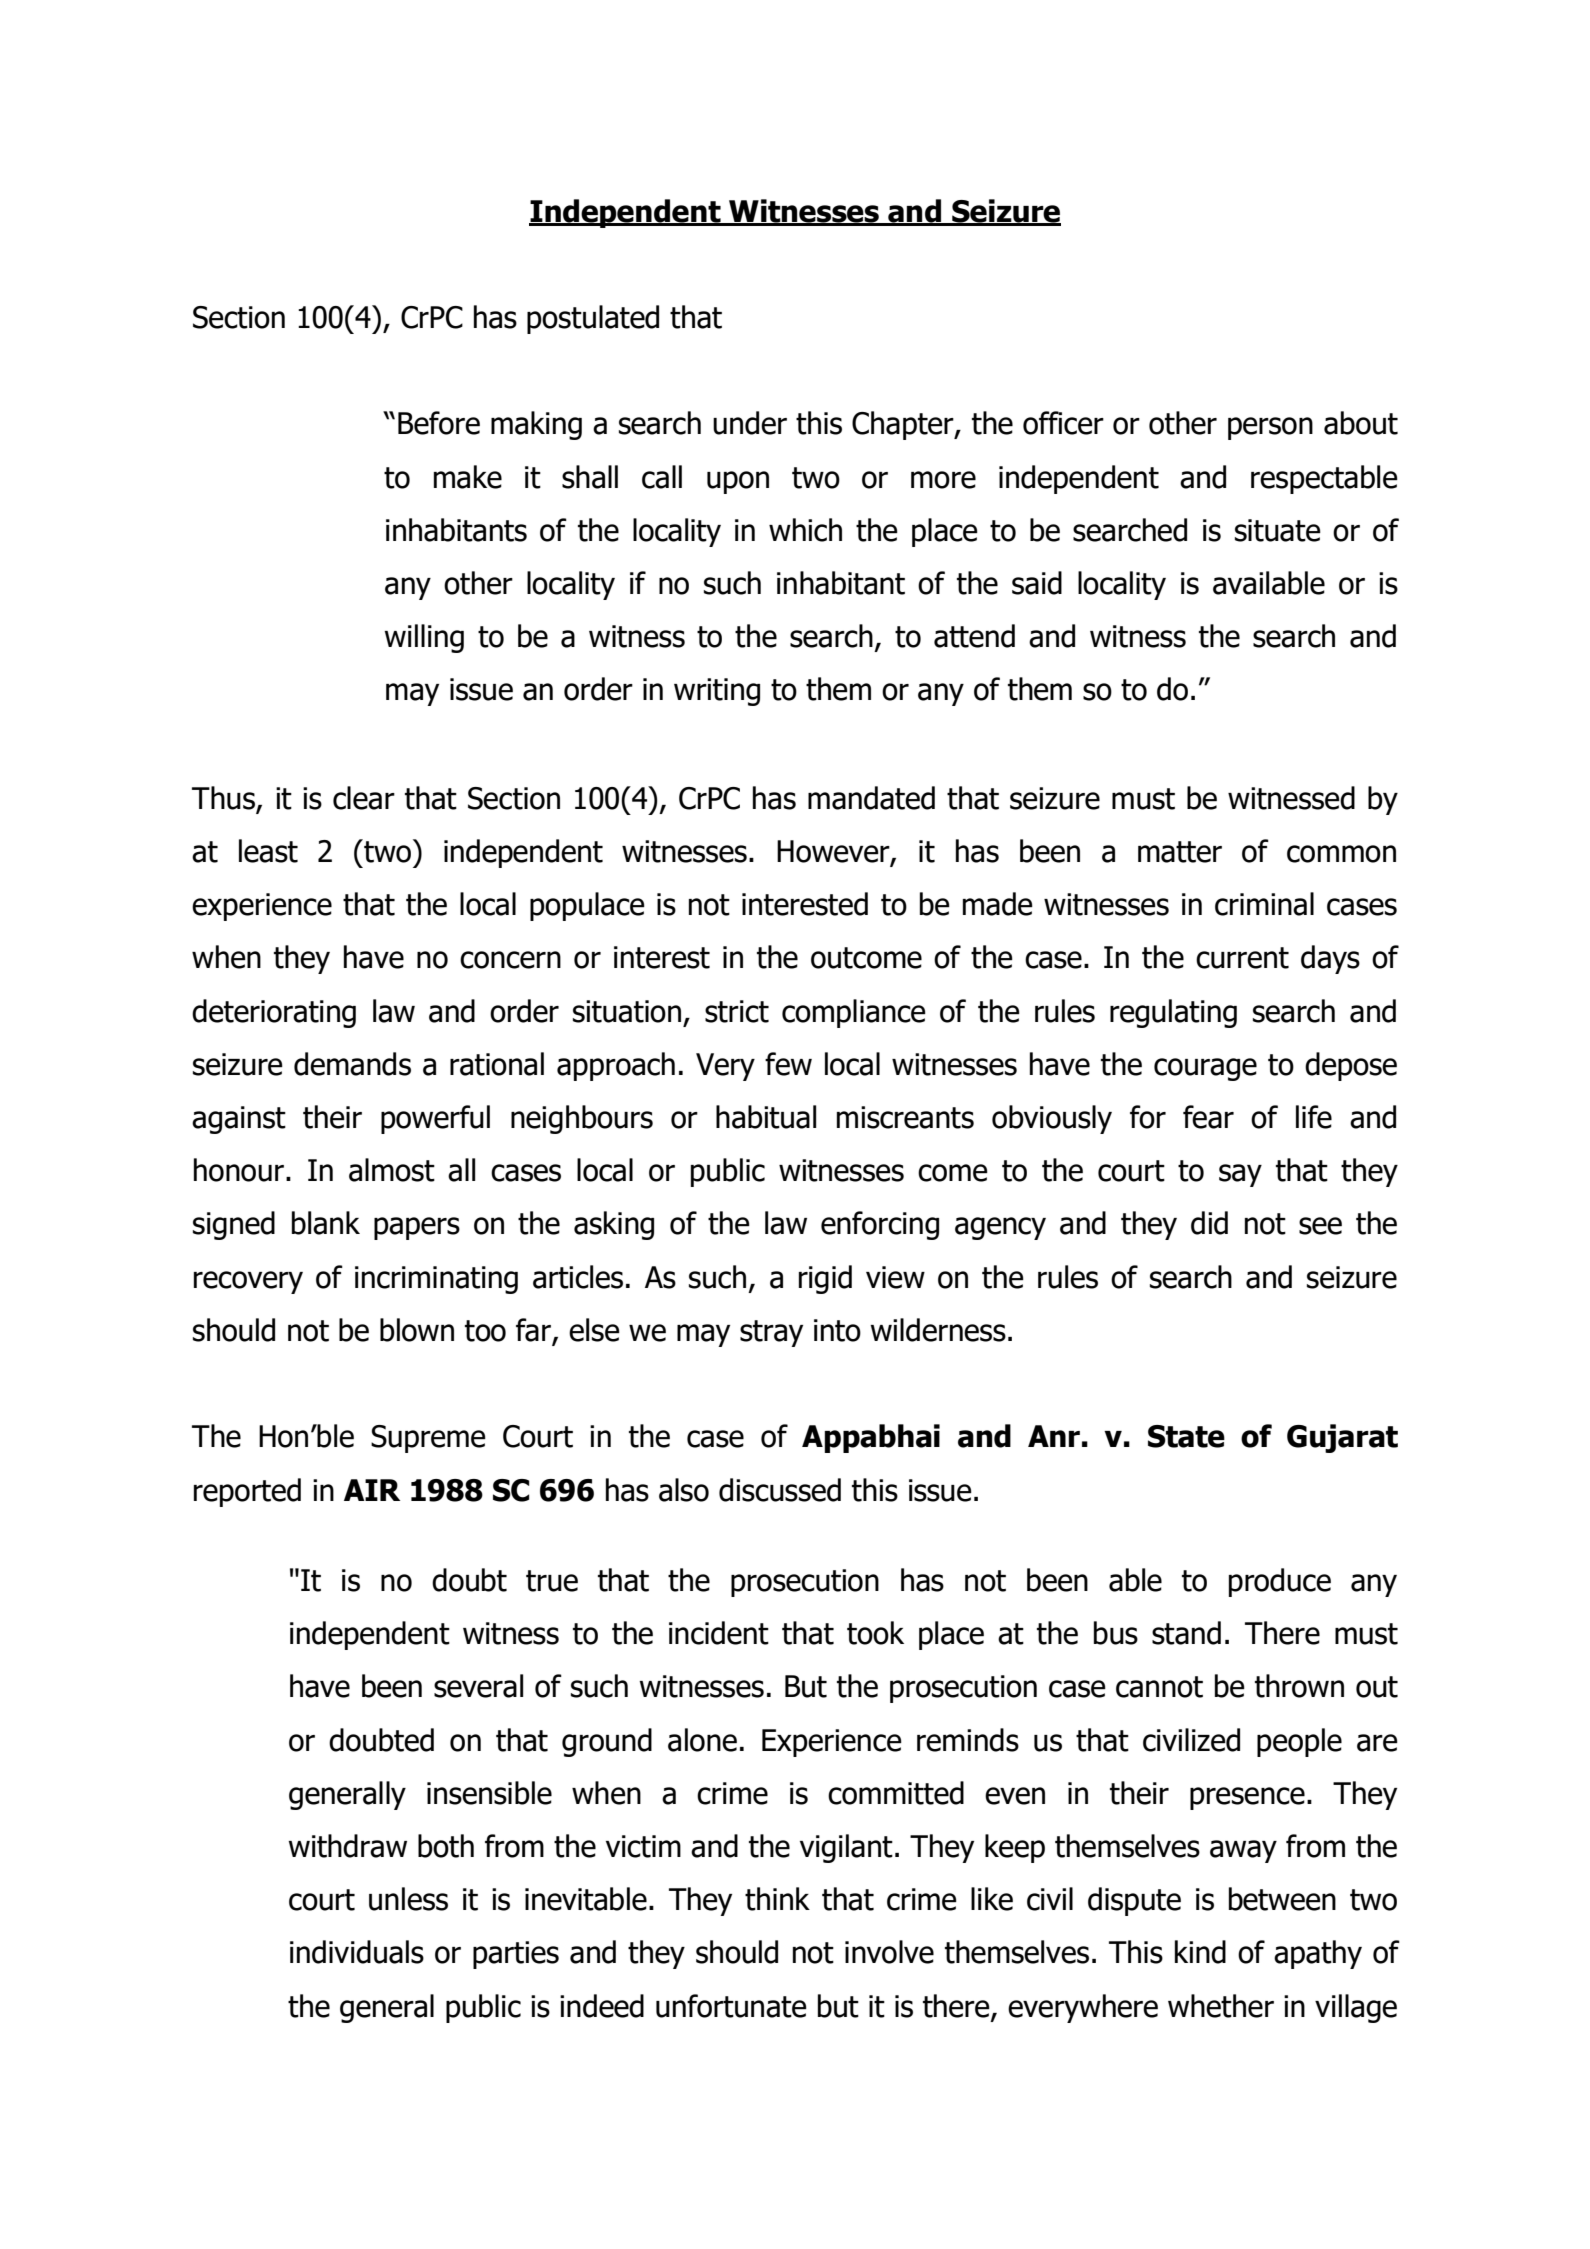  Describe the element at coordinates (357, 1952) in the screenshot. I see `individuals` at that location.
